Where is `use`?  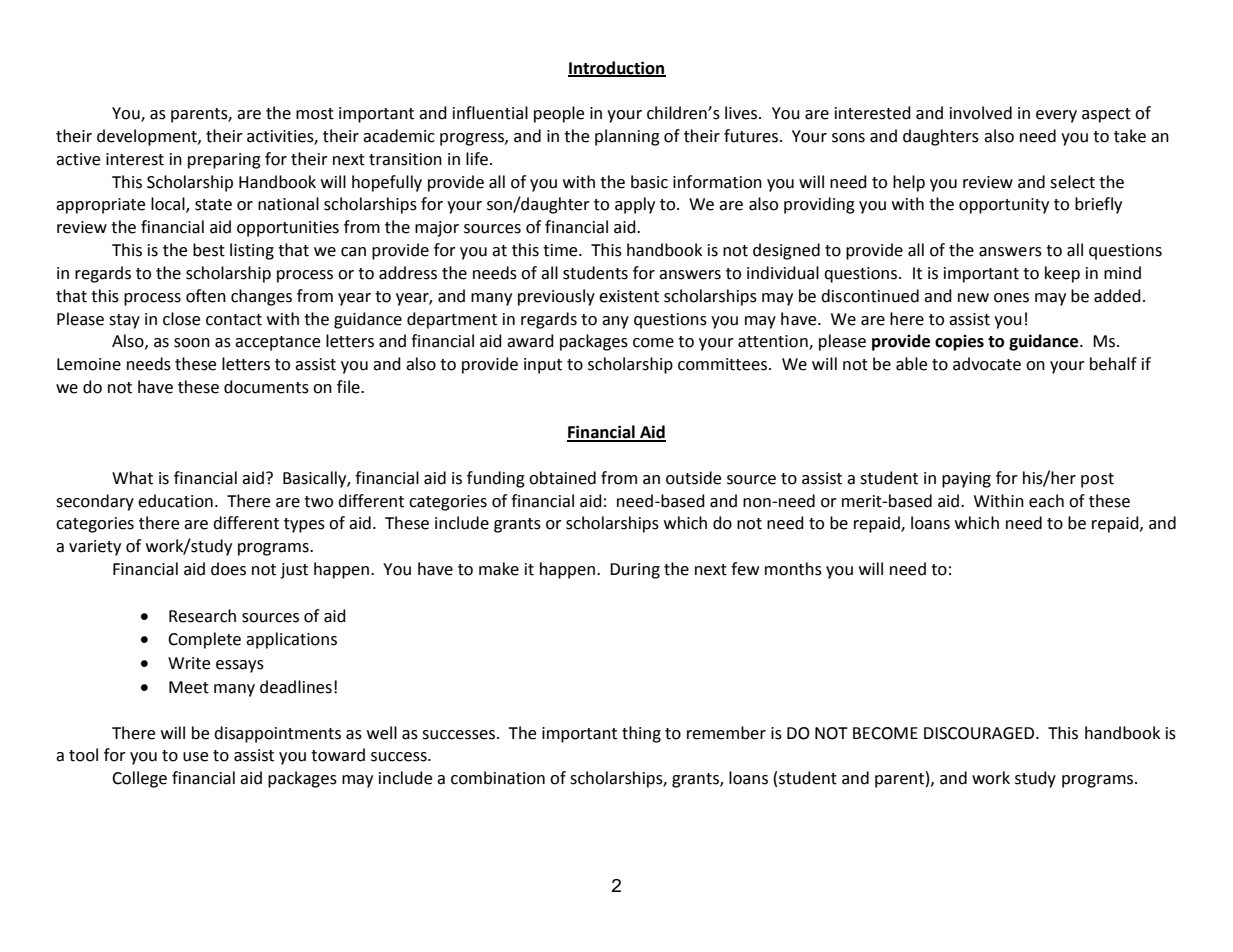
use is located at coordinates (195, 757).
